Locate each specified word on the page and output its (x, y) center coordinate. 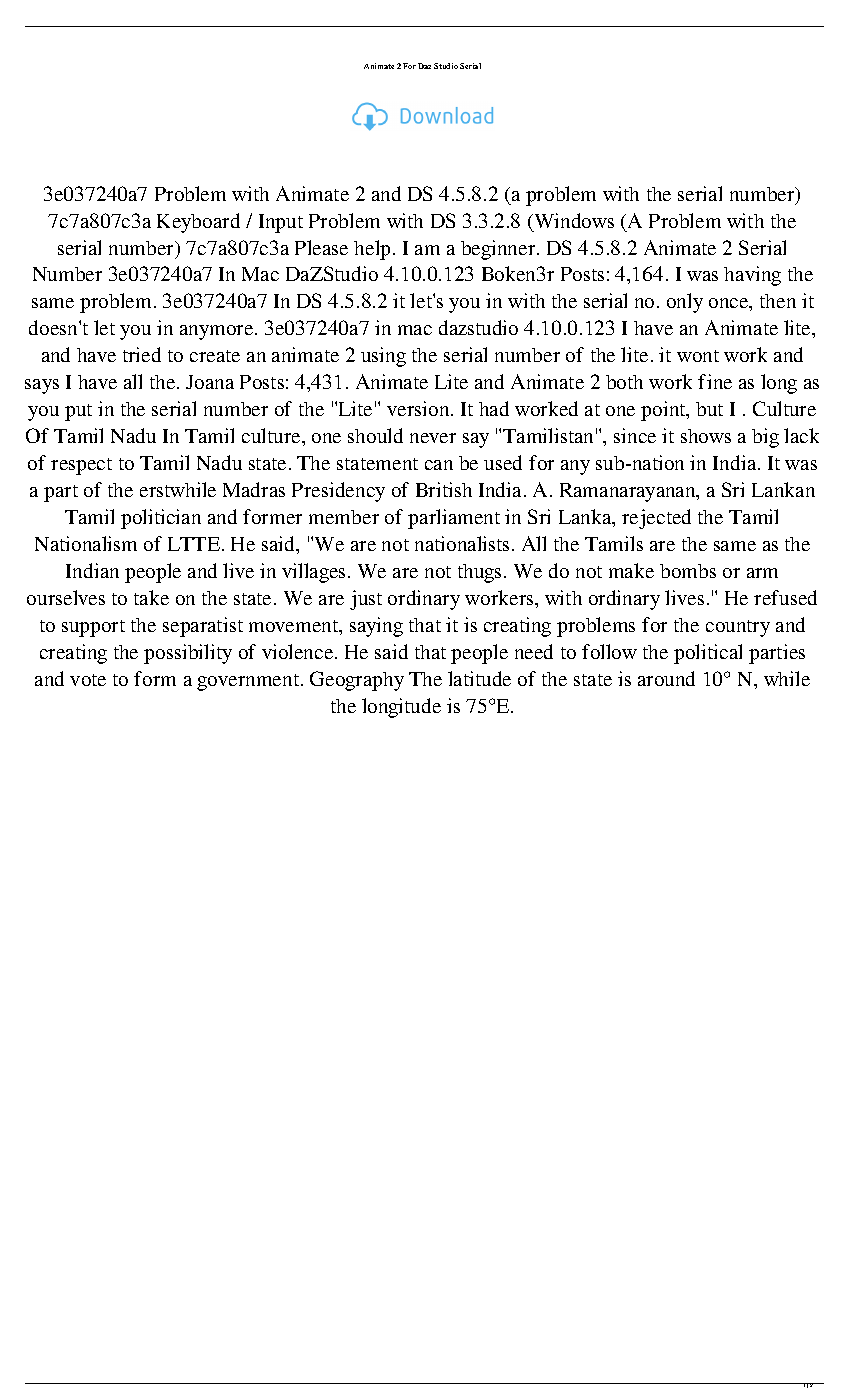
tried (142, 354)
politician (161, 519)
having (752, 276)
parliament (454, 519)
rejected (656, 519)
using (383, 357)
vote (88, 680)
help (372, 250)
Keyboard (198, 223)
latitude (479, 678)
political (708, 654)
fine (715, 381)
